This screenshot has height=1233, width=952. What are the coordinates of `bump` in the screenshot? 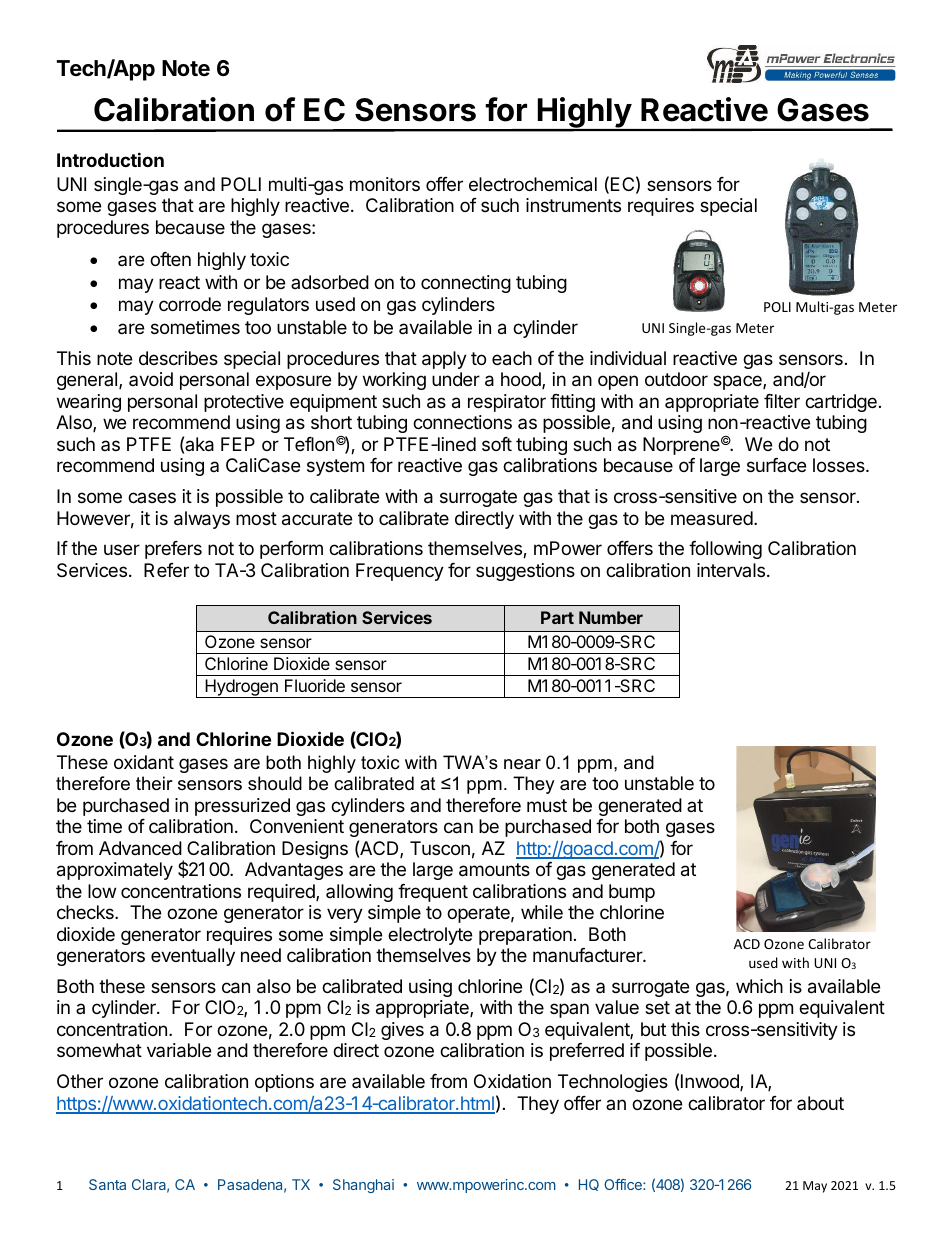 It's located at (632, 893).
